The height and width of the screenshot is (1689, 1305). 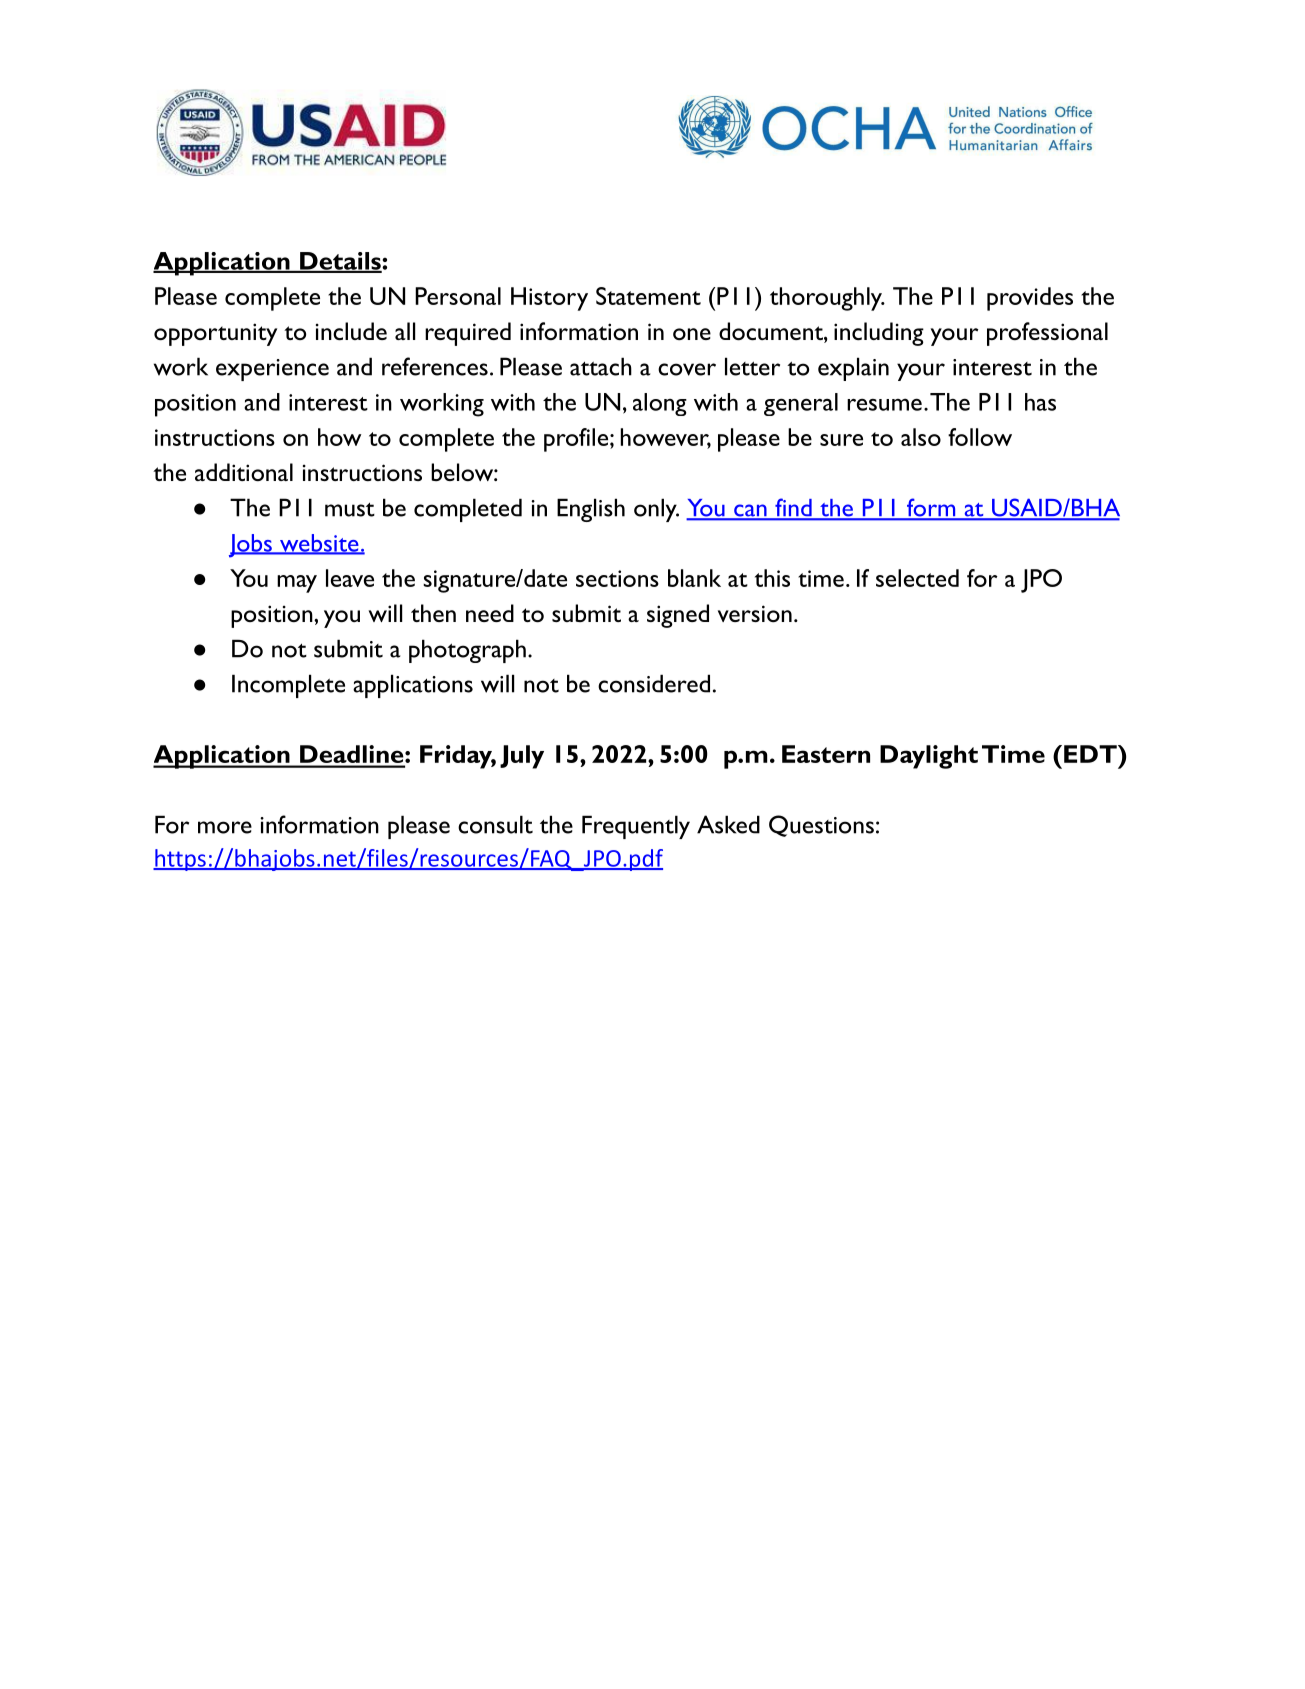 I want to click on experience, so click(x=272, y=370).
